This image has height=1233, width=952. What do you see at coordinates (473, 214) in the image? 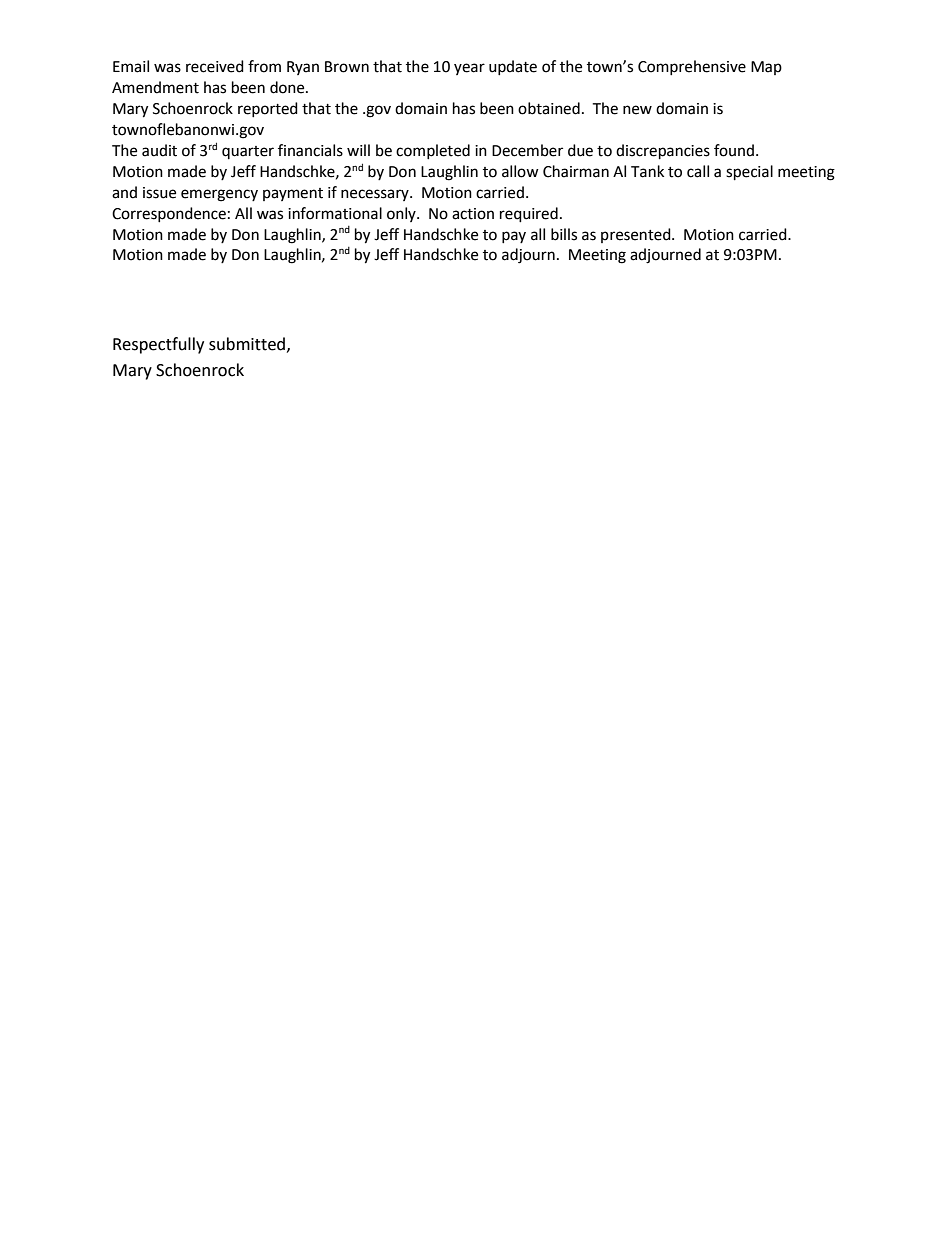
I see `action` at bounding box center [473, 214].
